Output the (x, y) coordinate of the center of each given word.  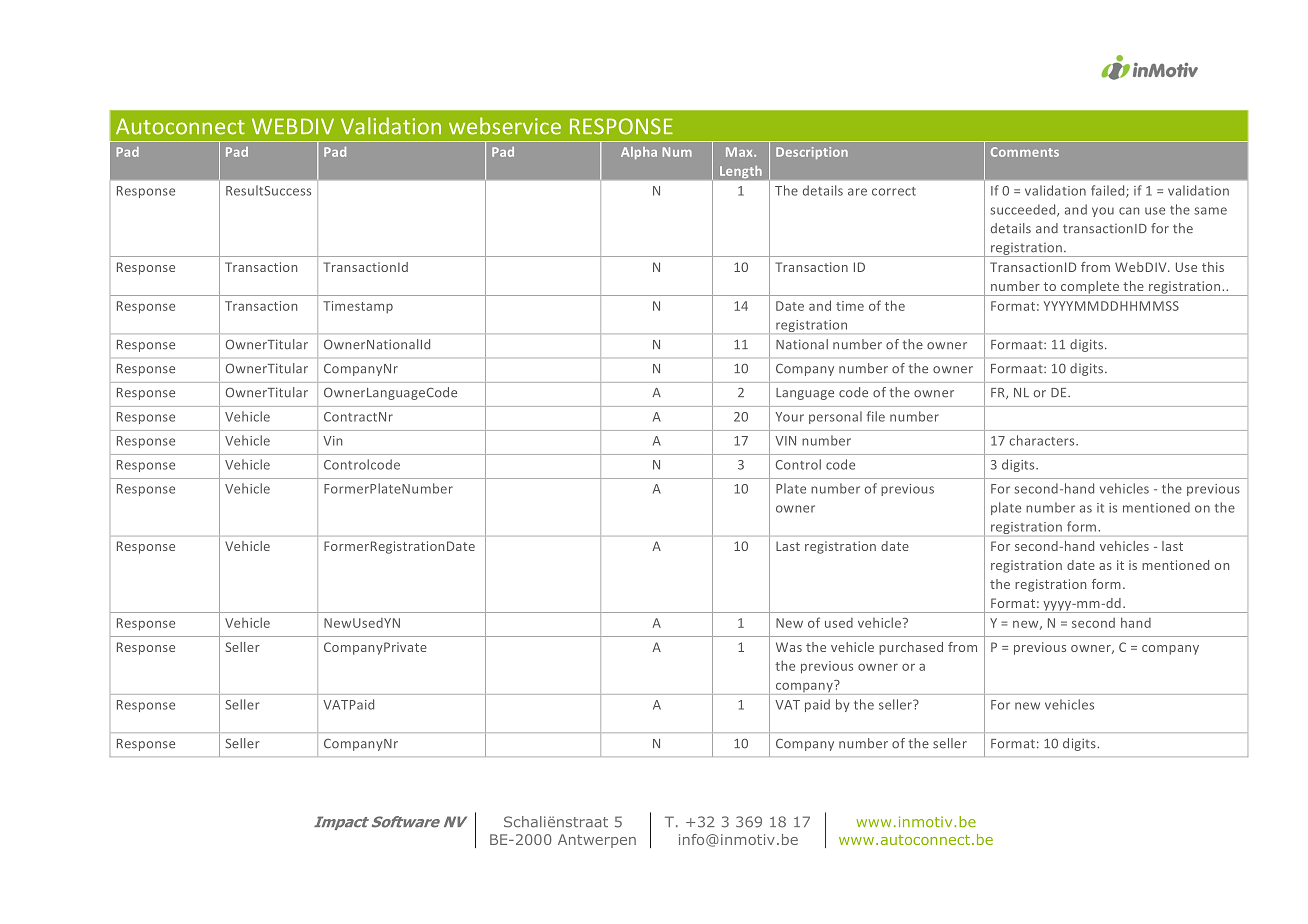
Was (789, 647)
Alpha (639, 153)
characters (1043, 440)
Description (812, 153)
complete (1090, 288)
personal (835, 417)
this (1213, 267)
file (876, 416)
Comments (1025, 152)
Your (789, 417)
